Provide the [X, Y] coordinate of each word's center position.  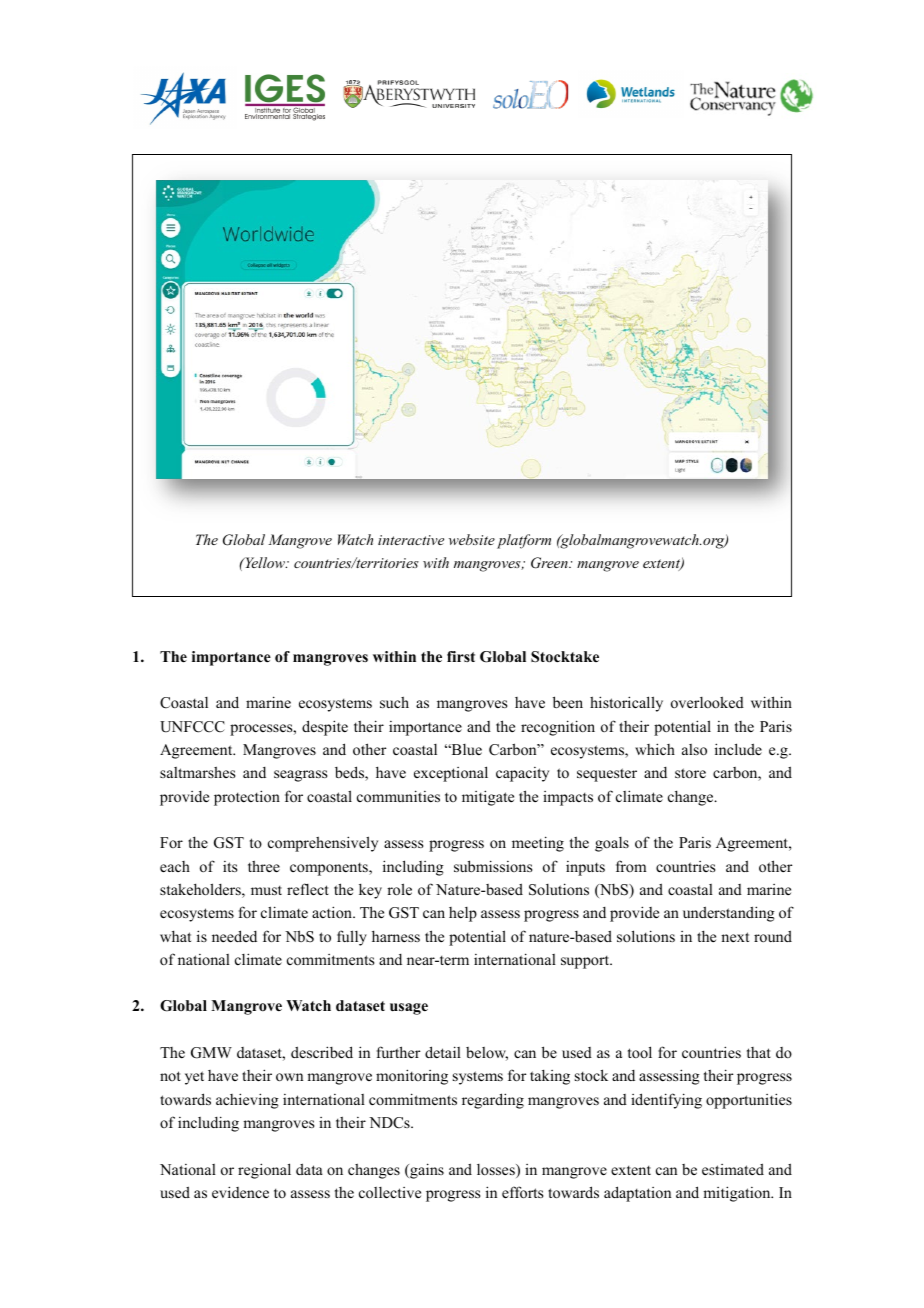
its [230, 866]
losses [497, 1171]
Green [550, 563]
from [631, 866]
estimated [733, 1169]
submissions [493, 866]
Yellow [265, 562]
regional [264, 1171]
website [472, 539]
